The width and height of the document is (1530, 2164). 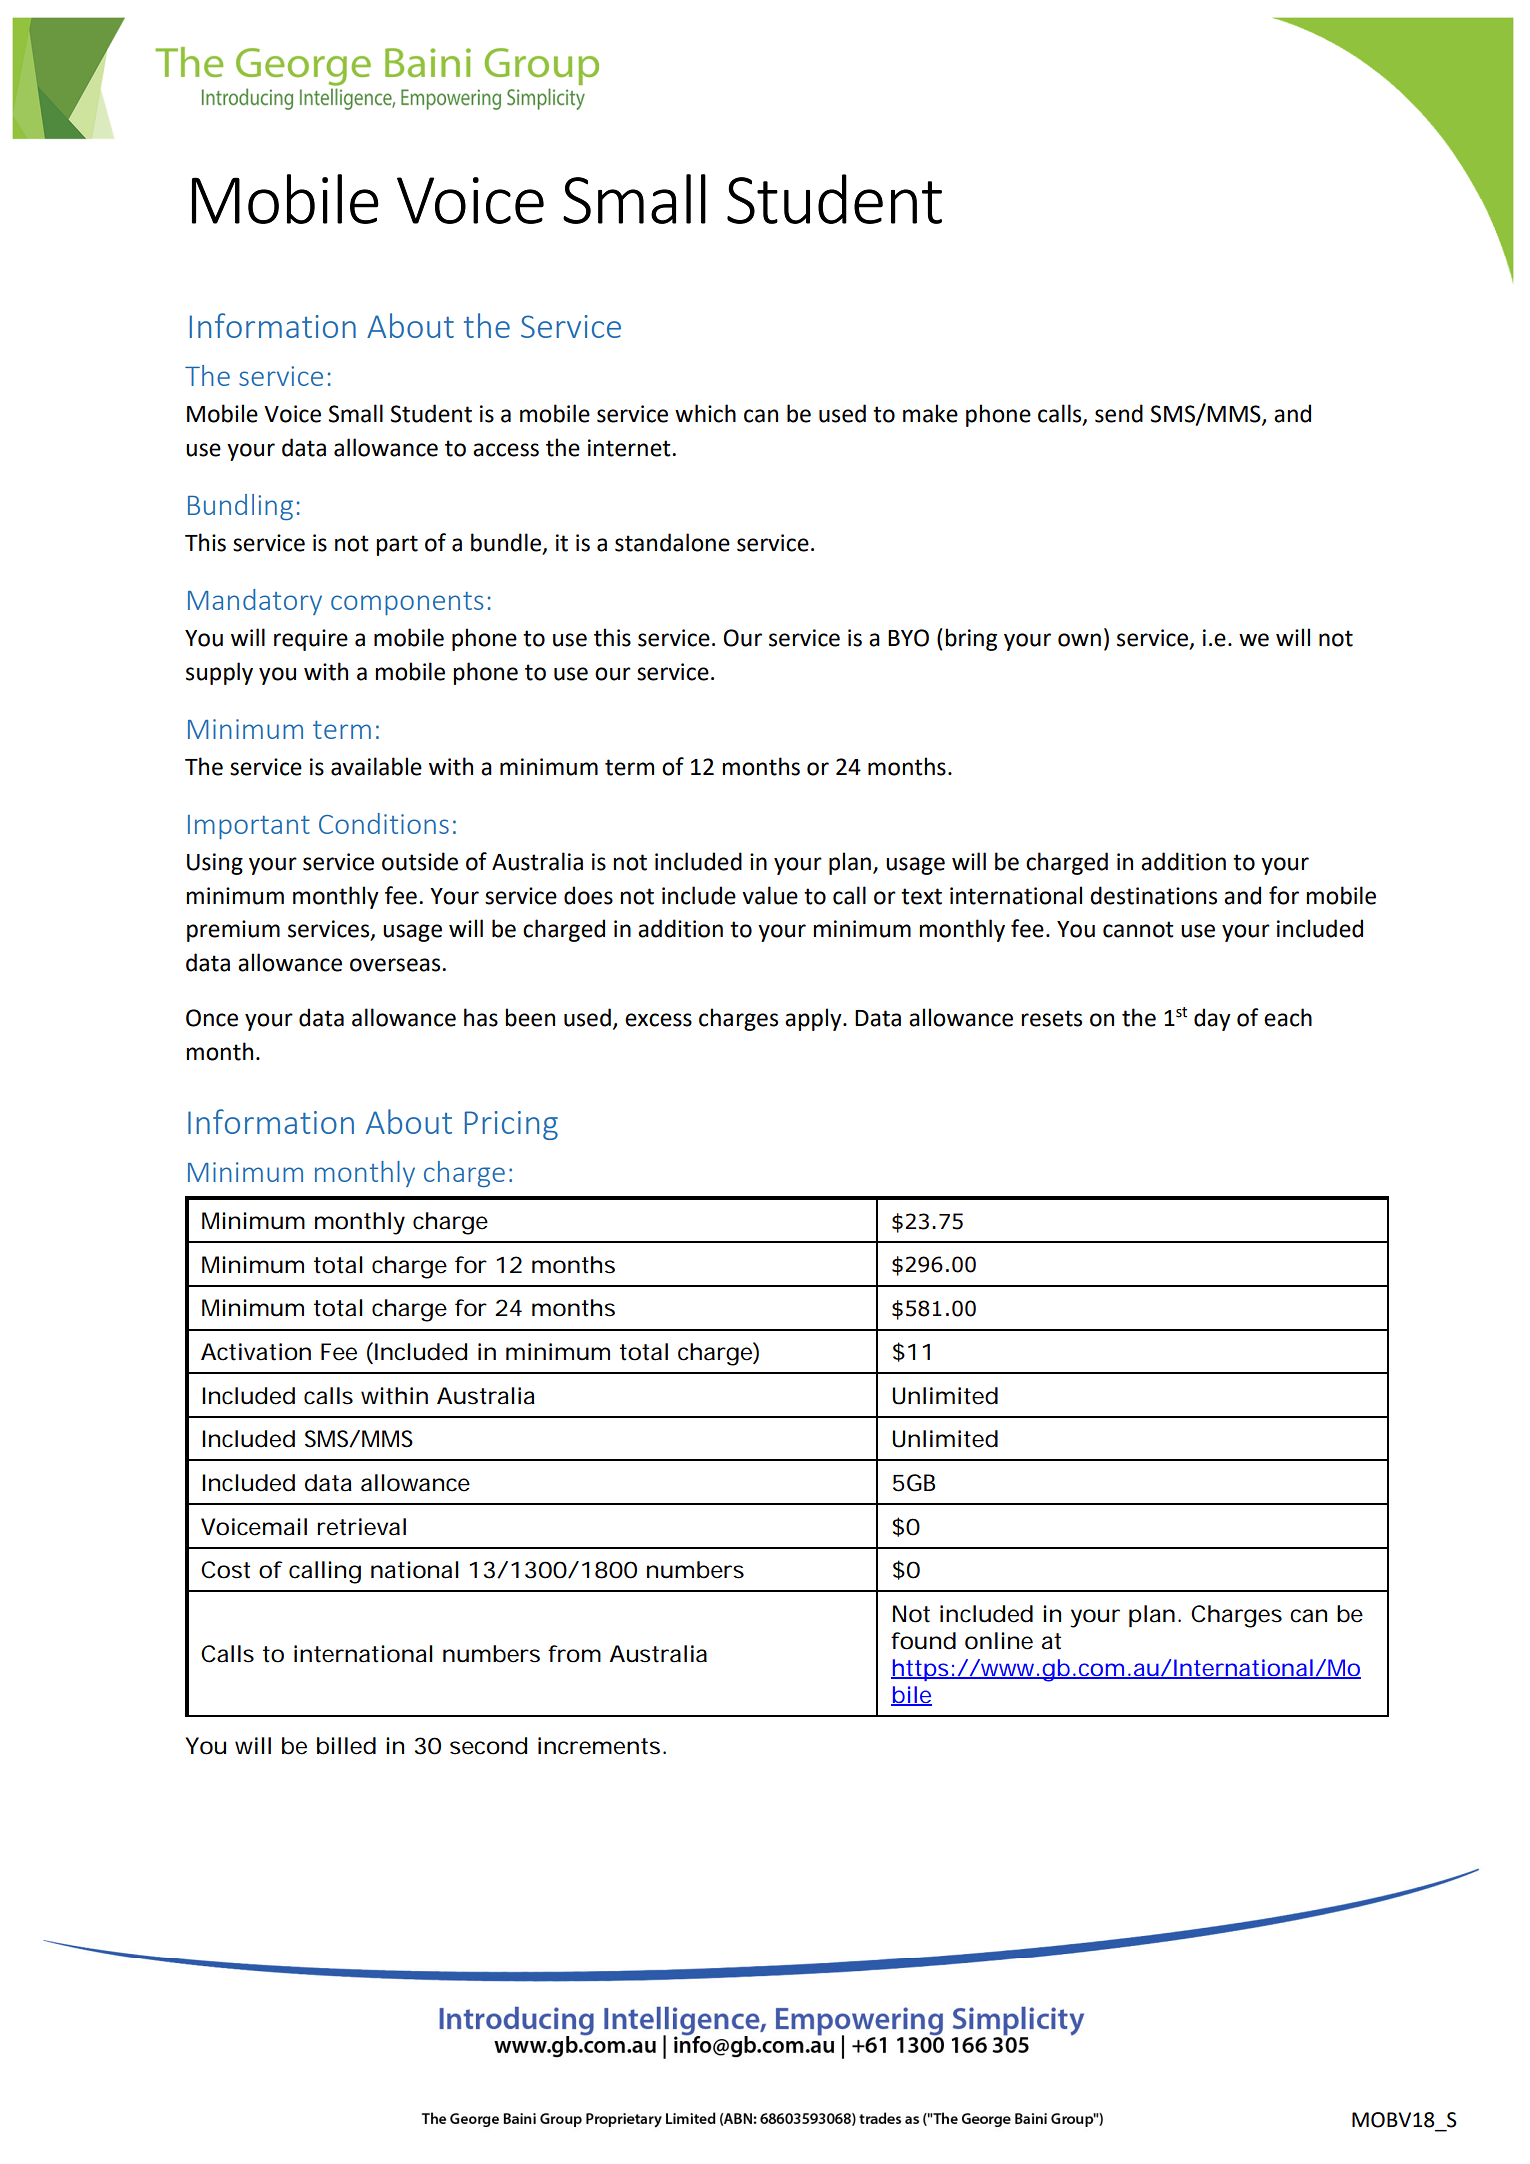 What do you see at coordinates (1153, 895) in the document?
I see `destinations` at bounding box center [1153, 895].
